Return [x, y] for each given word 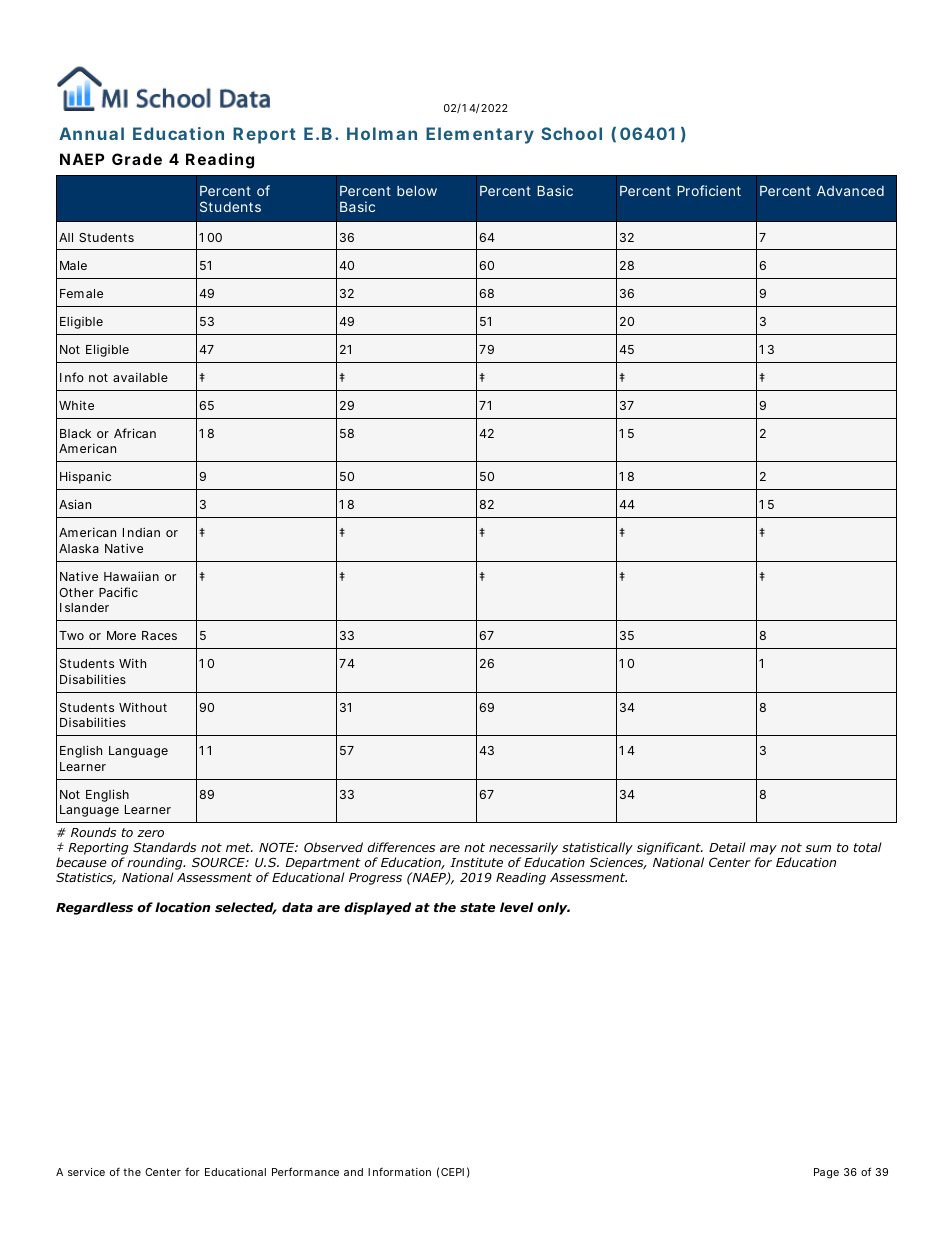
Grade [137, 159]
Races [159, 635]
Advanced [850, 191]
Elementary [480, 135]
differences [401, 847]
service [86, 1172]
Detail [727, 847]
